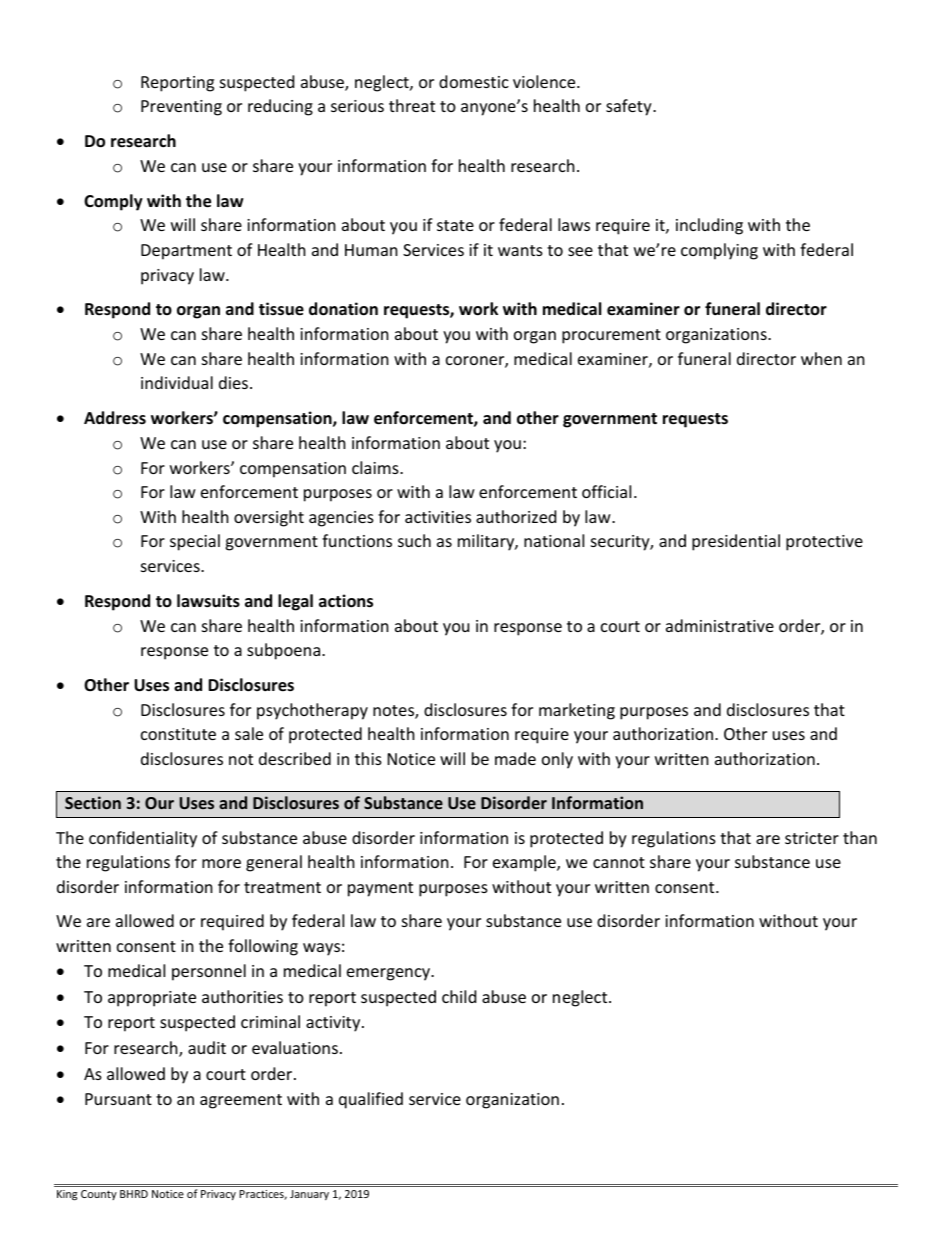 This screenshot has height=1233, width=952. What do you see at coordinates (474, 81) in the screenshot?
I see `domestic` at bounding box center [474, 81].
